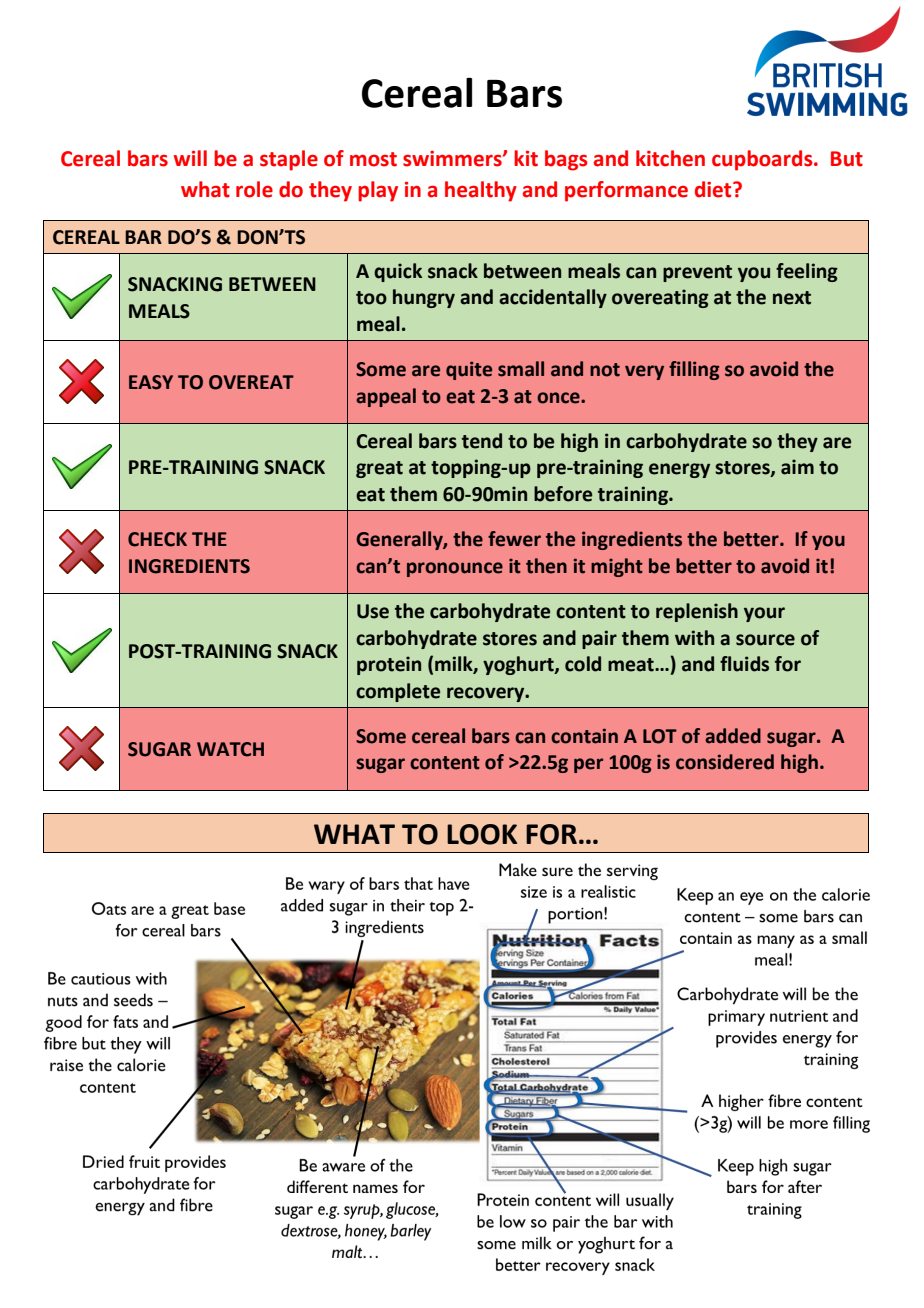 The width and height of the screenshot is (924, 1308). Describe the element at coordinates (254, 189) in the screenshot. I see `role` at that location.
